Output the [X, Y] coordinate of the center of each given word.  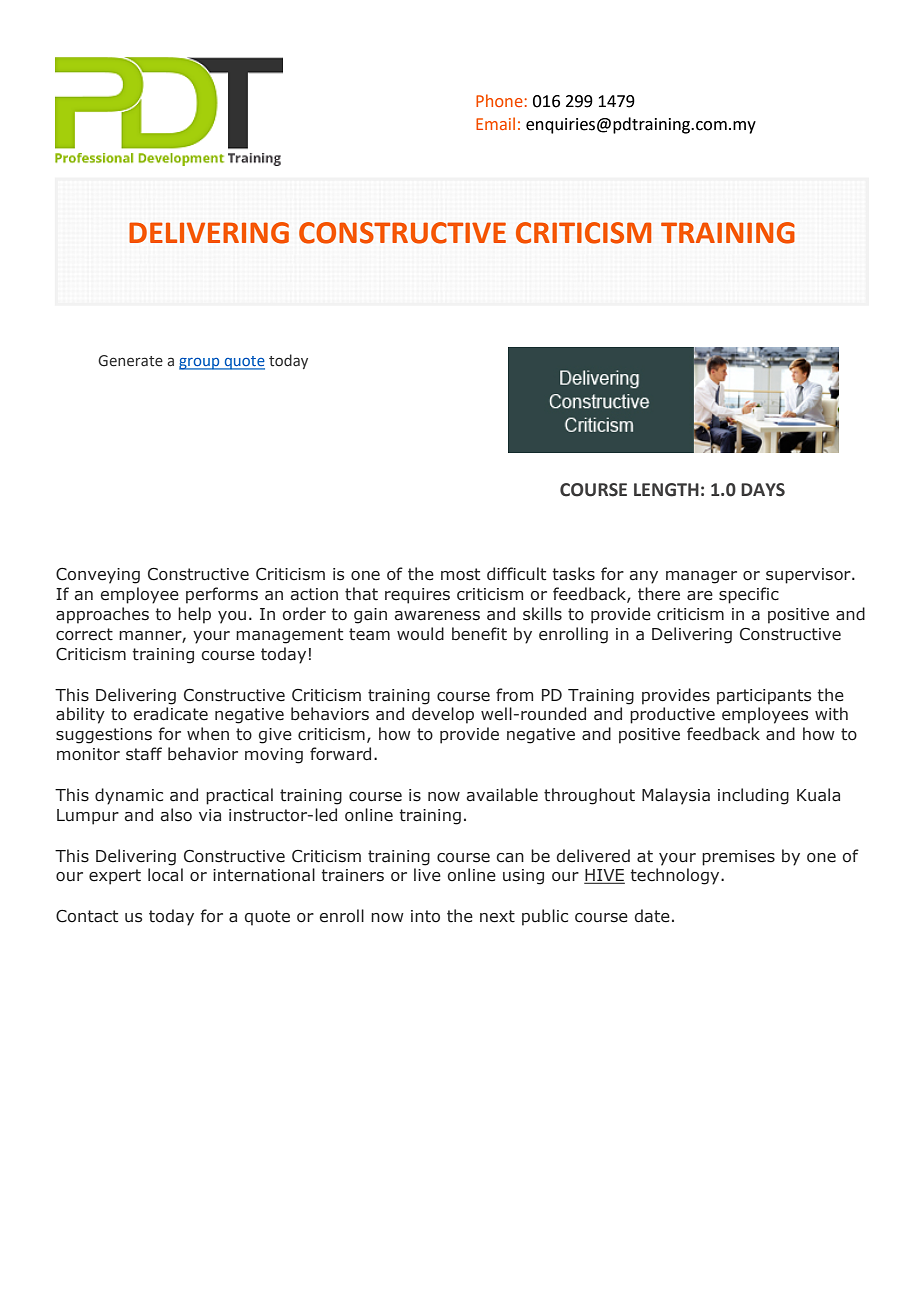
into [425, 916]
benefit [479, 634]
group [200, 364]
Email [495, 123]
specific [749, 595]
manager [701, 577]
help [194, 615]
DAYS [763, 490]
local [165, 875]
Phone [499, 100]
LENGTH [666, 490]
